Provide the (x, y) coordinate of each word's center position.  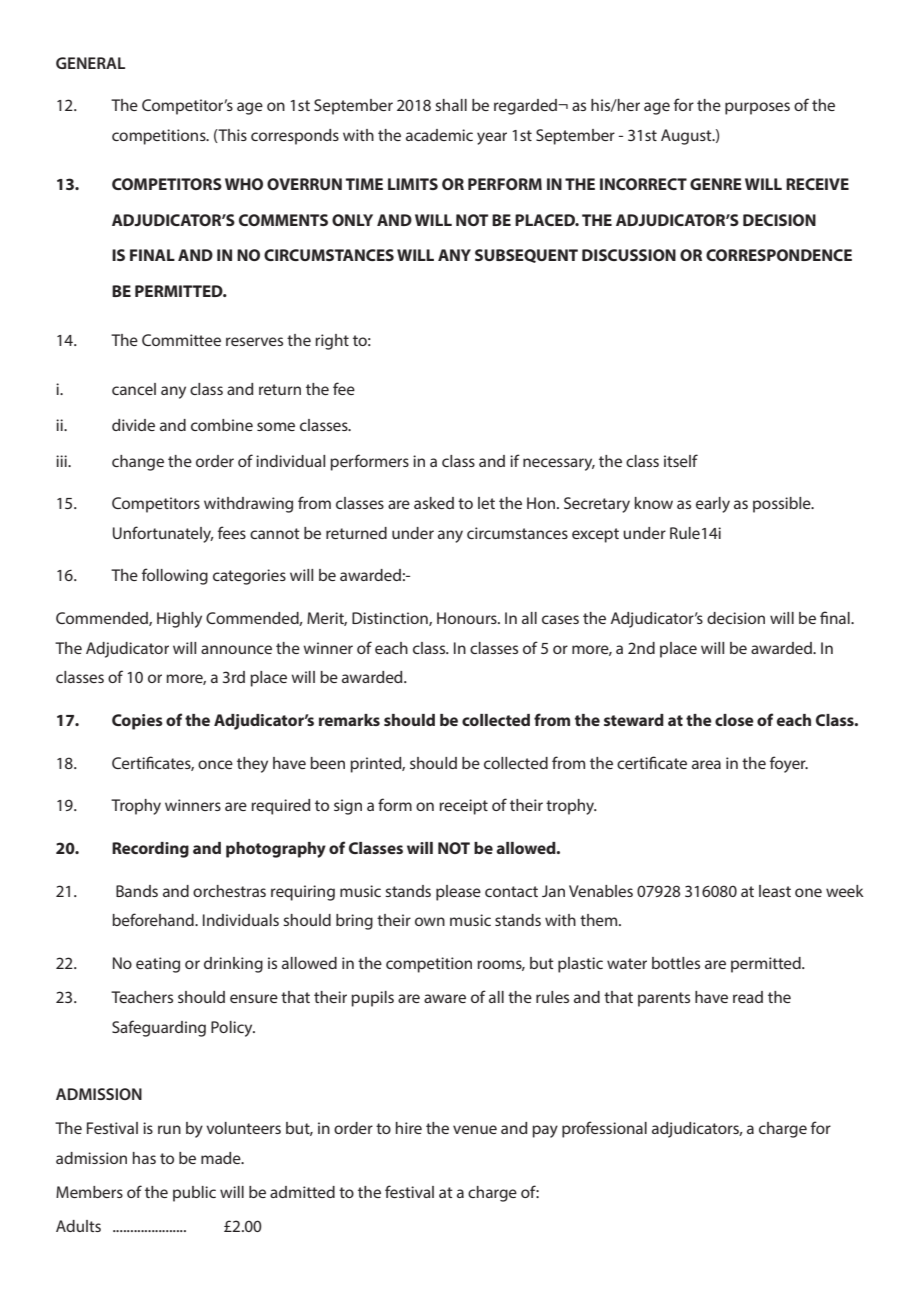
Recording (150, 850)
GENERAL (90, 63)
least (775, 891)
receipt (463, 807)
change (138, 463)
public (194, 1194)
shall (451, 105)
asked (434, 503)
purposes (757, 108)
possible (783, 505)
